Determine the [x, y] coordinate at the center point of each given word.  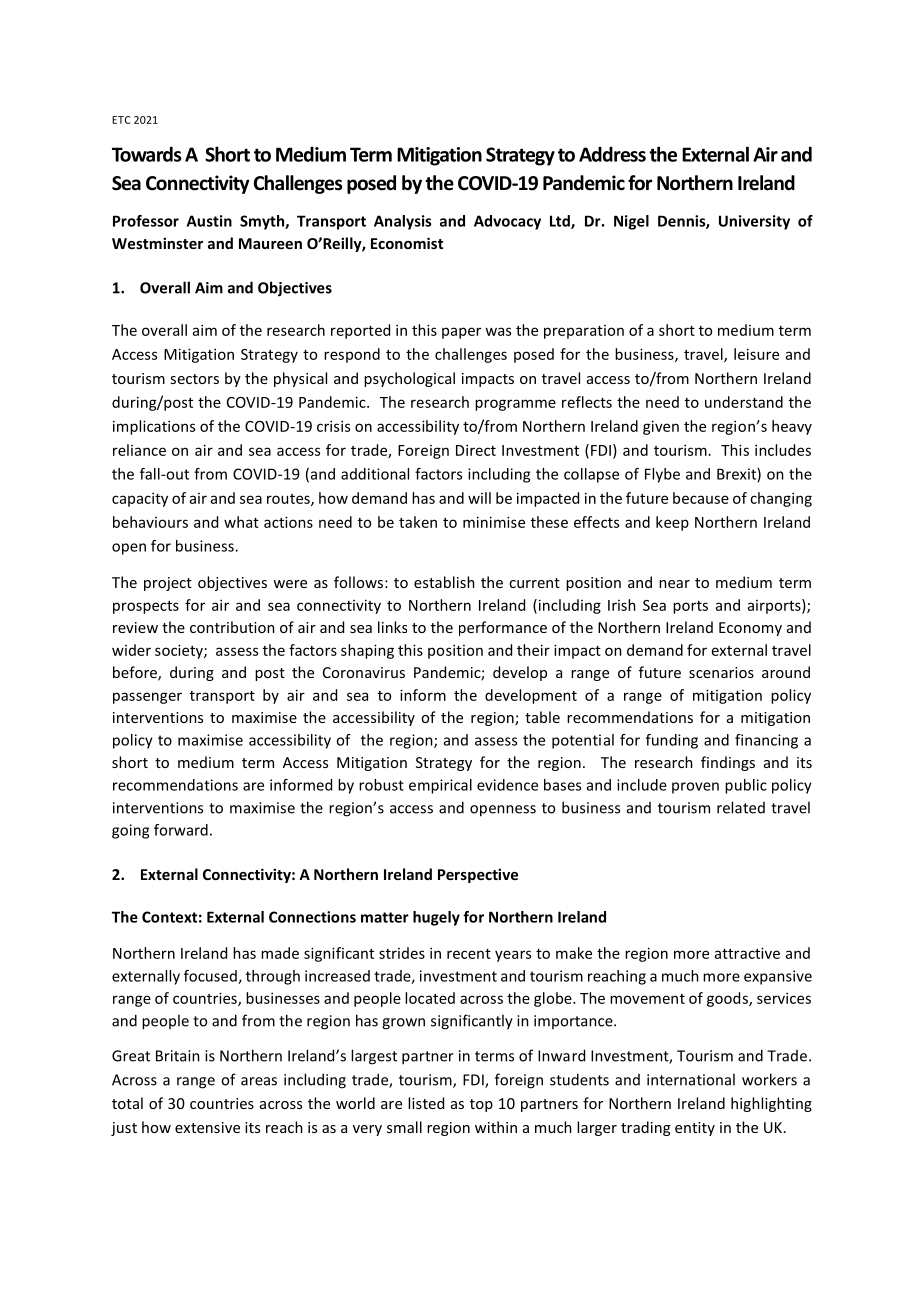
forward [181, 830]
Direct [476, 450]
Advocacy [507, 222]
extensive [207, 1127]
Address [612, 154]
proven [695, 788]
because [701, 498]
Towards [147, 154]
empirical [440, 786]
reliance [139, 450]
